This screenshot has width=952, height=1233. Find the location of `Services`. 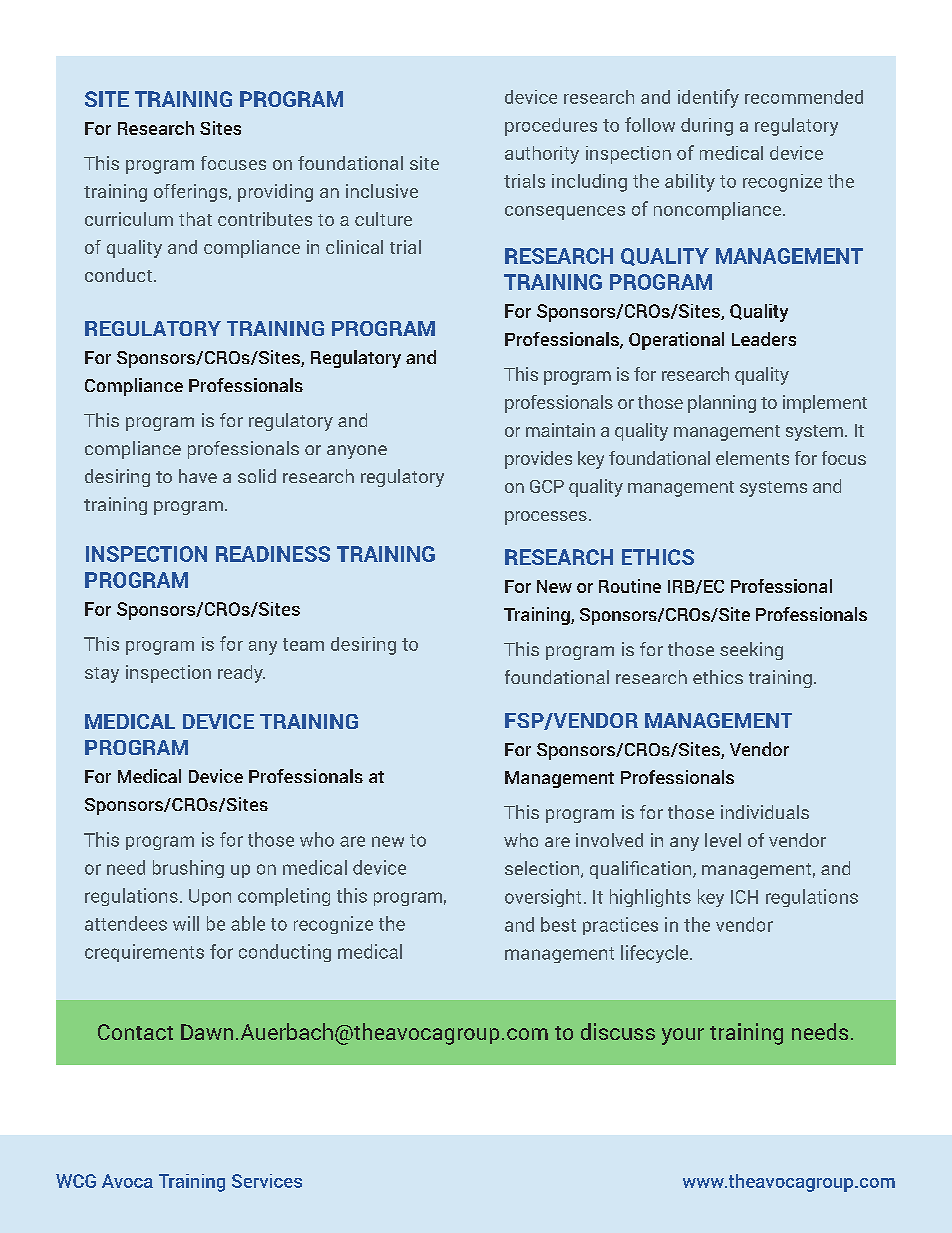

Services is located at coordinates (267, 1181).
